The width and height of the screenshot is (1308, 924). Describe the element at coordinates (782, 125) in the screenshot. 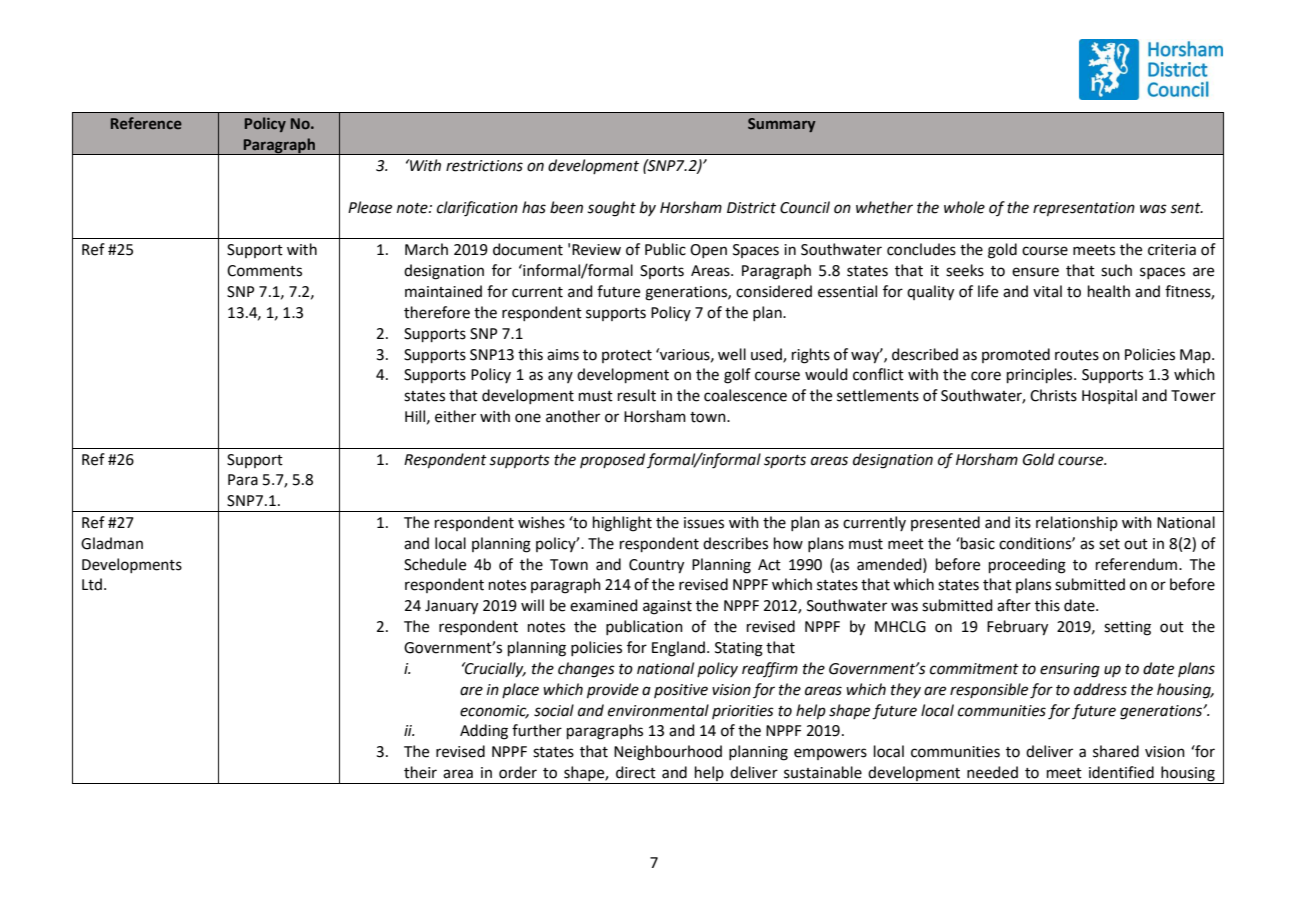

I see `Summary` at that location.
